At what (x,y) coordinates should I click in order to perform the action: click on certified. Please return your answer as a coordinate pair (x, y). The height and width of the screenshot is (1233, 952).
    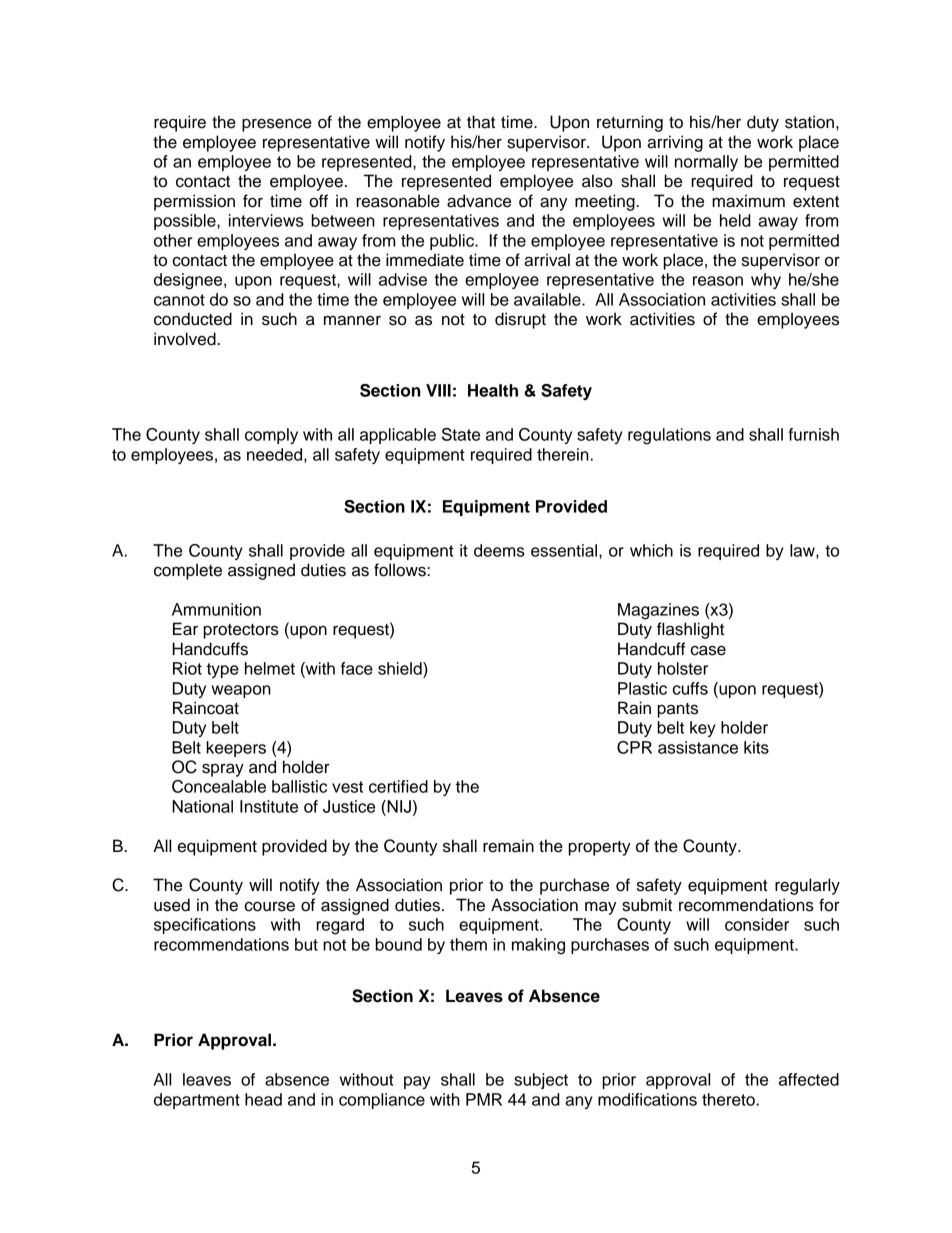
    Looking at the image, I should click on (398, 786).
